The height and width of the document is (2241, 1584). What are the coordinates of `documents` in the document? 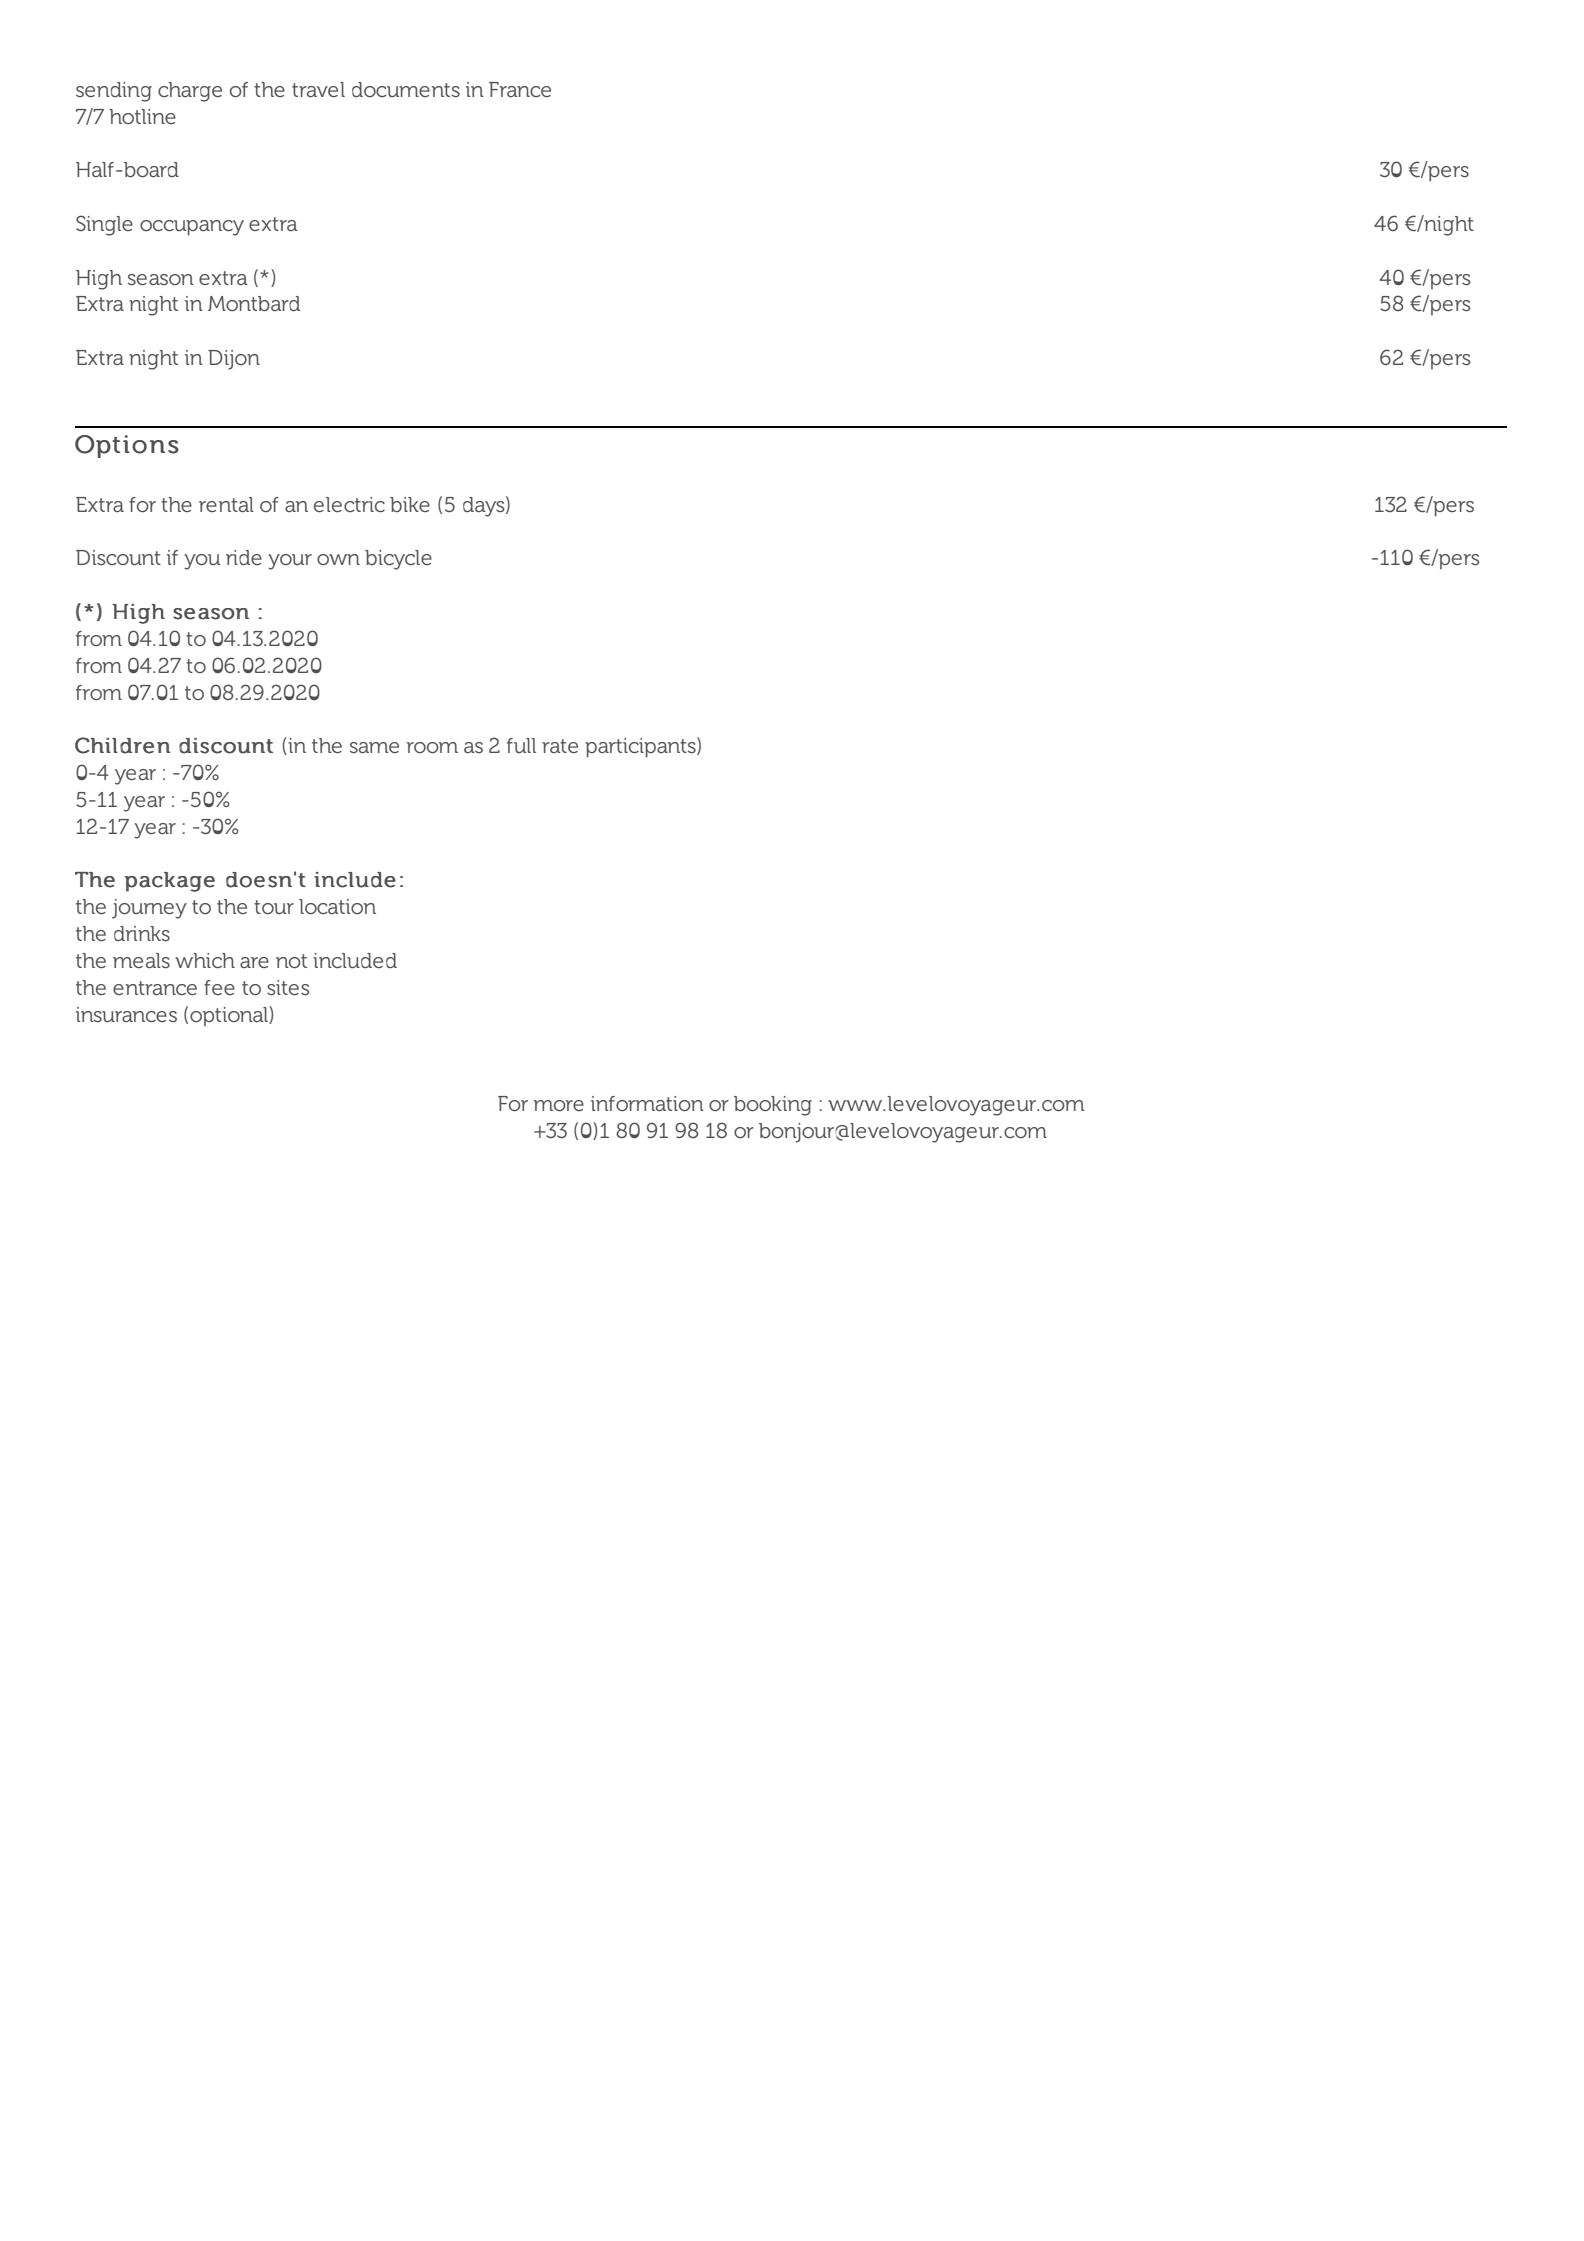 It's located at (406, 89).
